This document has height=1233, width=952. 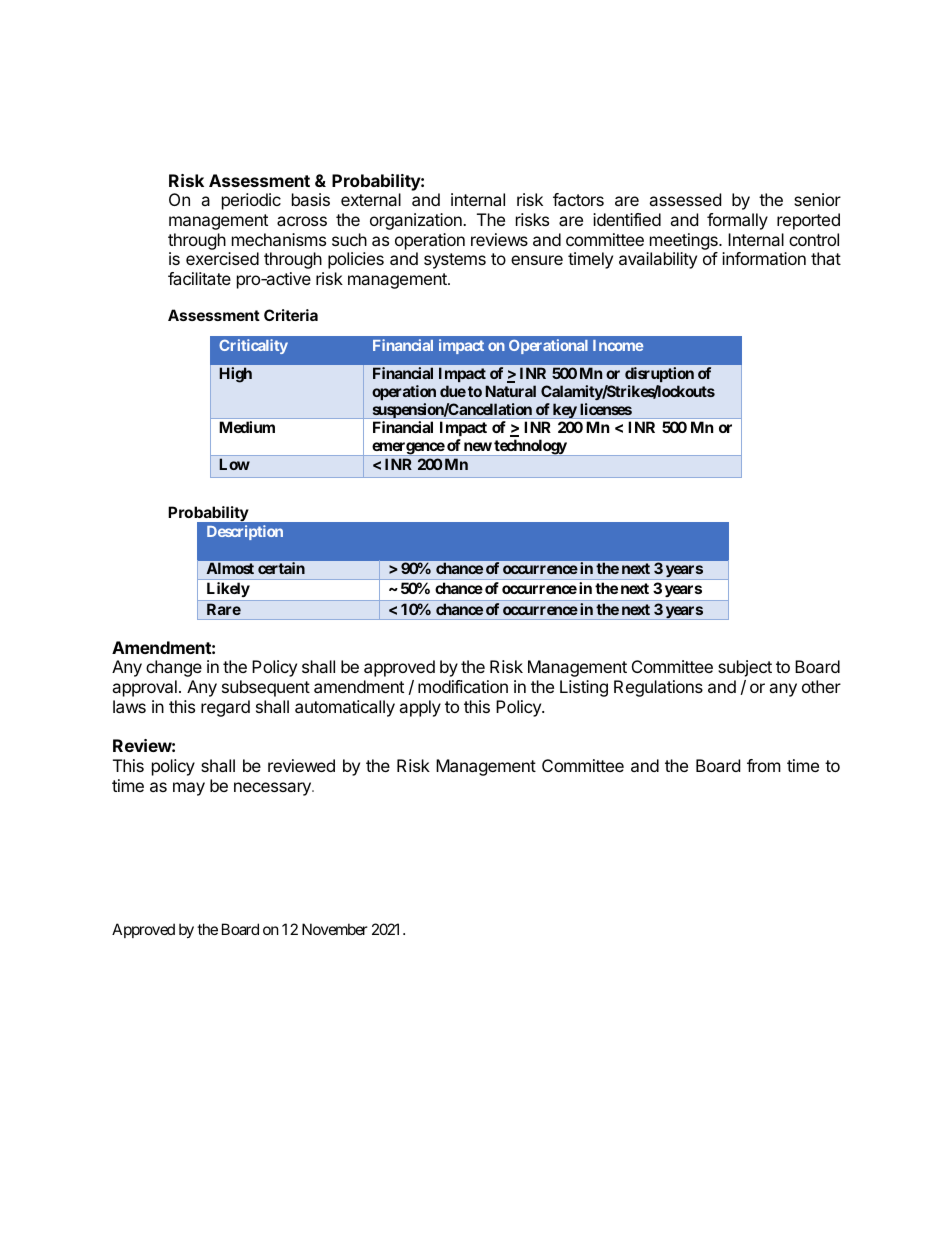 What do you see at coordinates (189, 789) in the document?
I see `may` at bounding box center [189, 789].
